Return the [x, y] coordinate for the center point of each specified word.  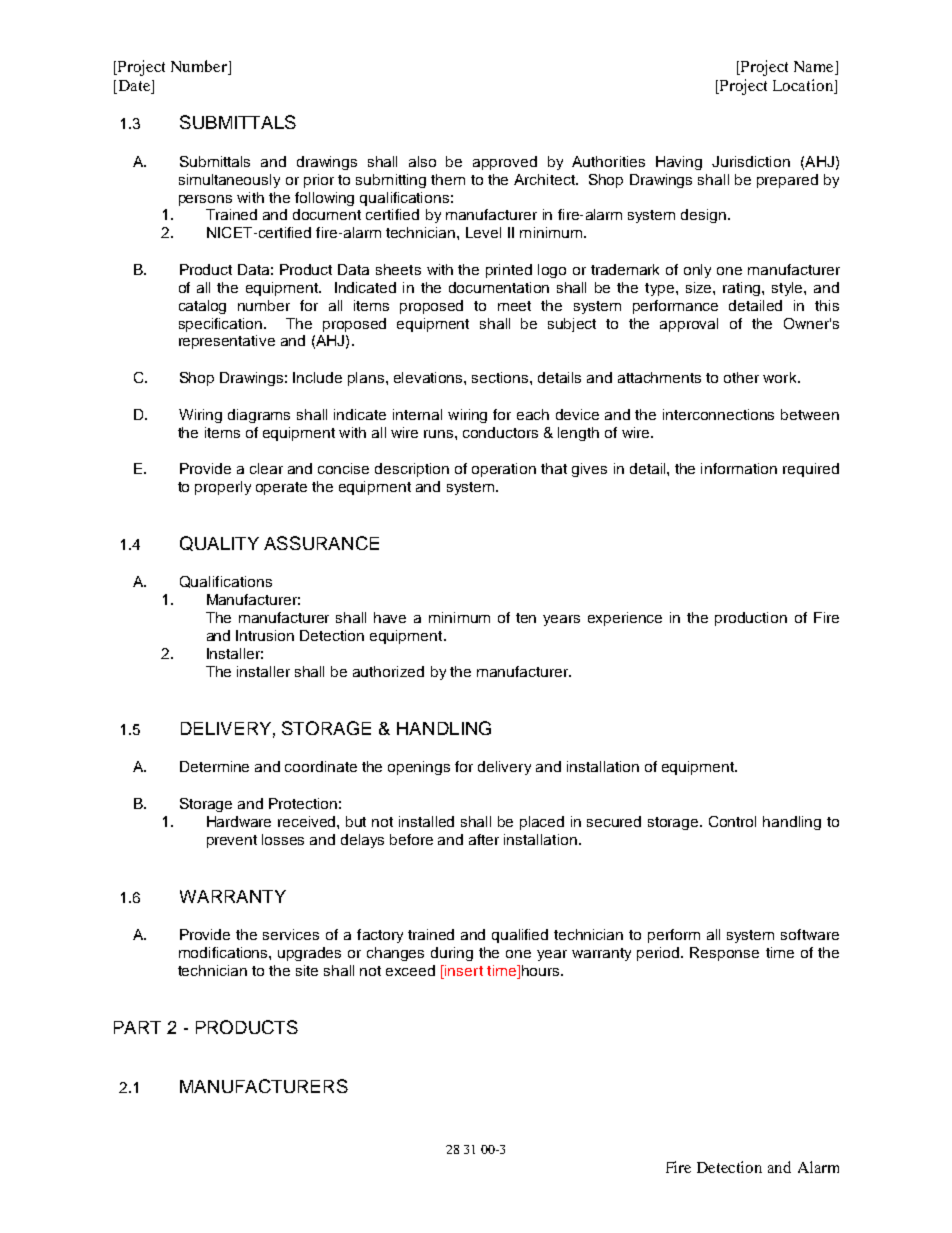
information [739, 468]
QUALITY [219, 543]
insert [464, 970]
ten [526, 618]
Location [804, 86]
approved [505, 163]
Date [134, 87]
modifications [224, 952]
